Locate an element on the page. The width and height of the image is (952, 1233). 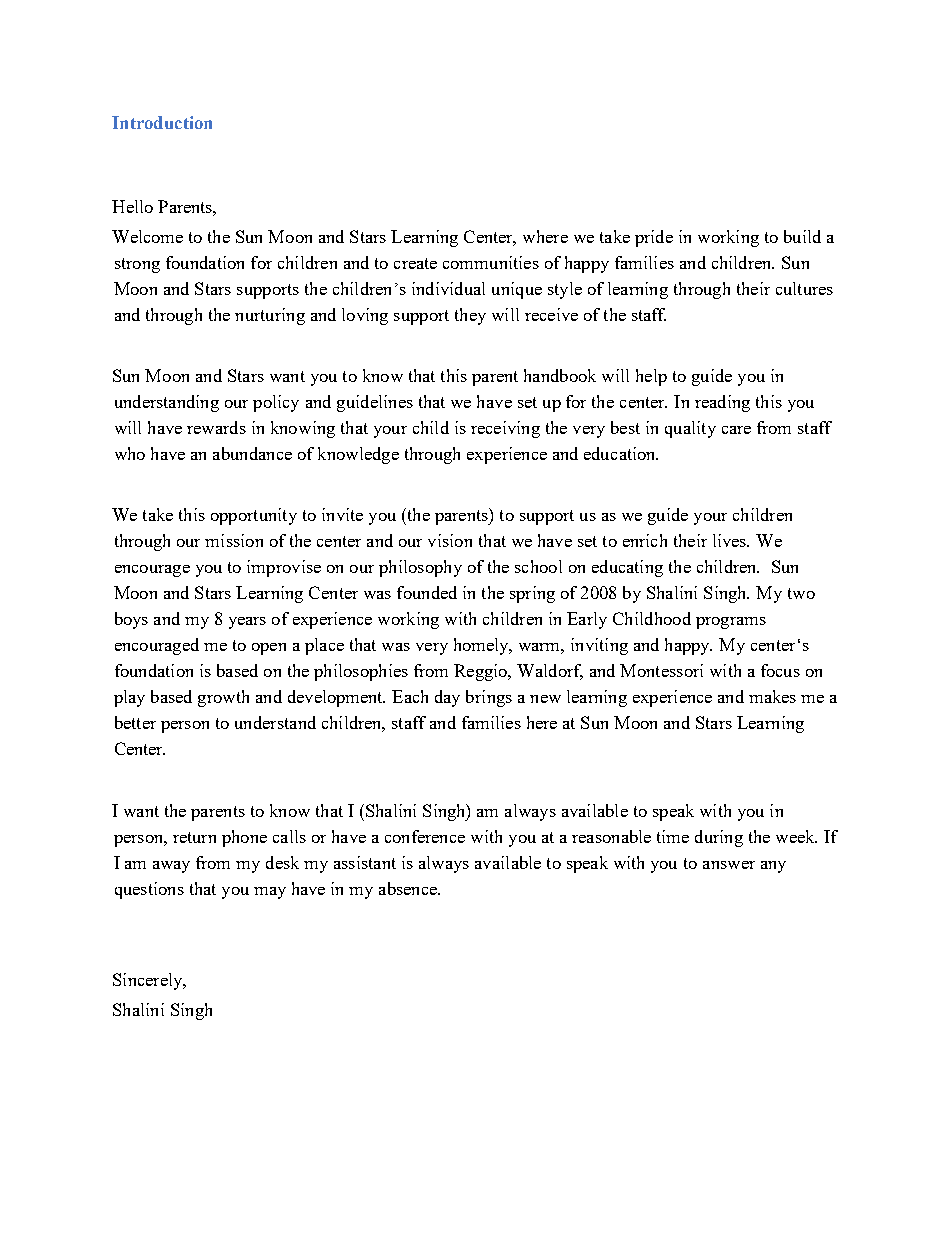
makes is located at coordinates (772, 696).
